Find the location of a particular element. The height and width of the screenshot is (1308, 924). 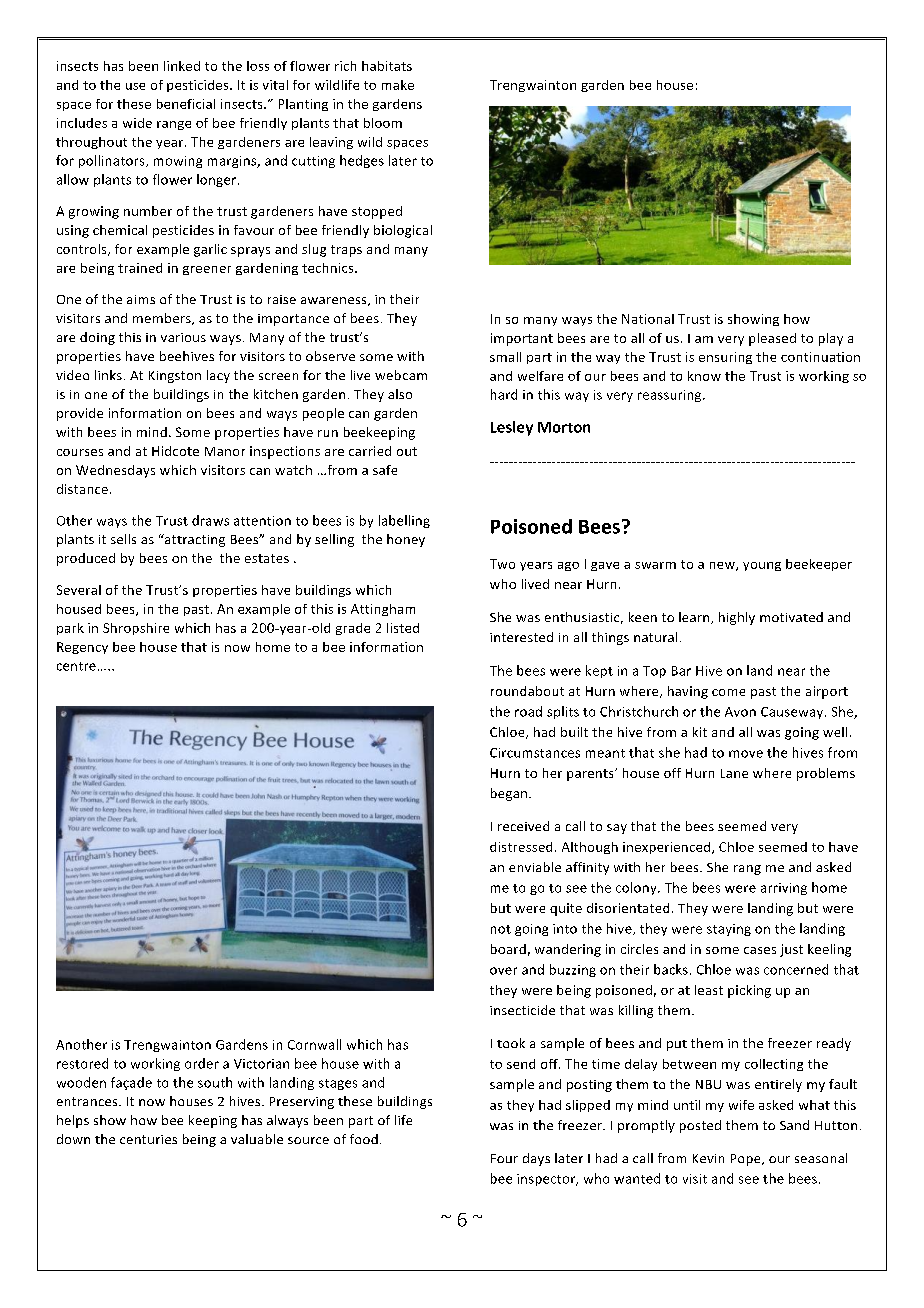

make is located at coordinates (398, 85).
